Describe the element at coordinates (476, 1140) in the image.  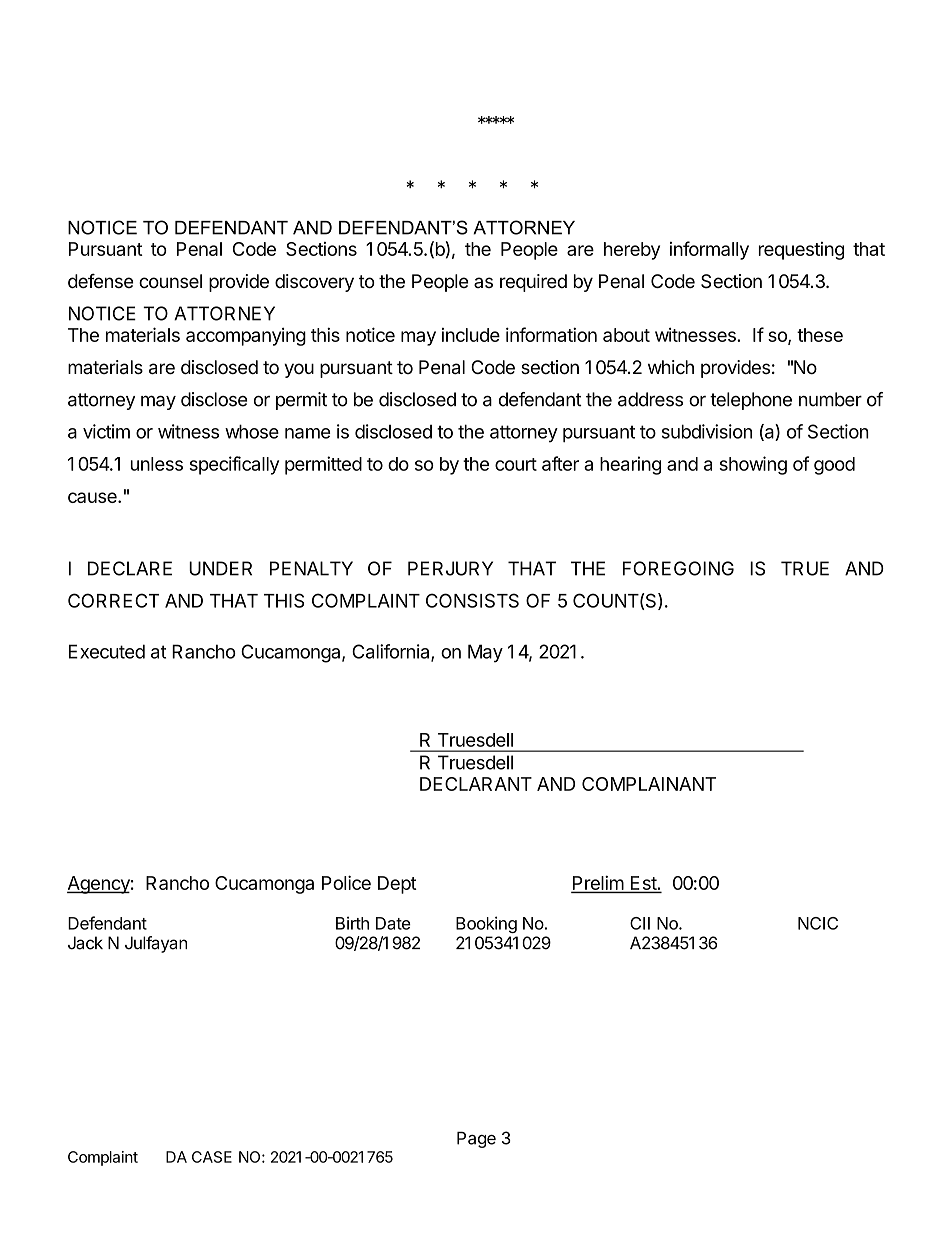
I see `Page` at that location.
